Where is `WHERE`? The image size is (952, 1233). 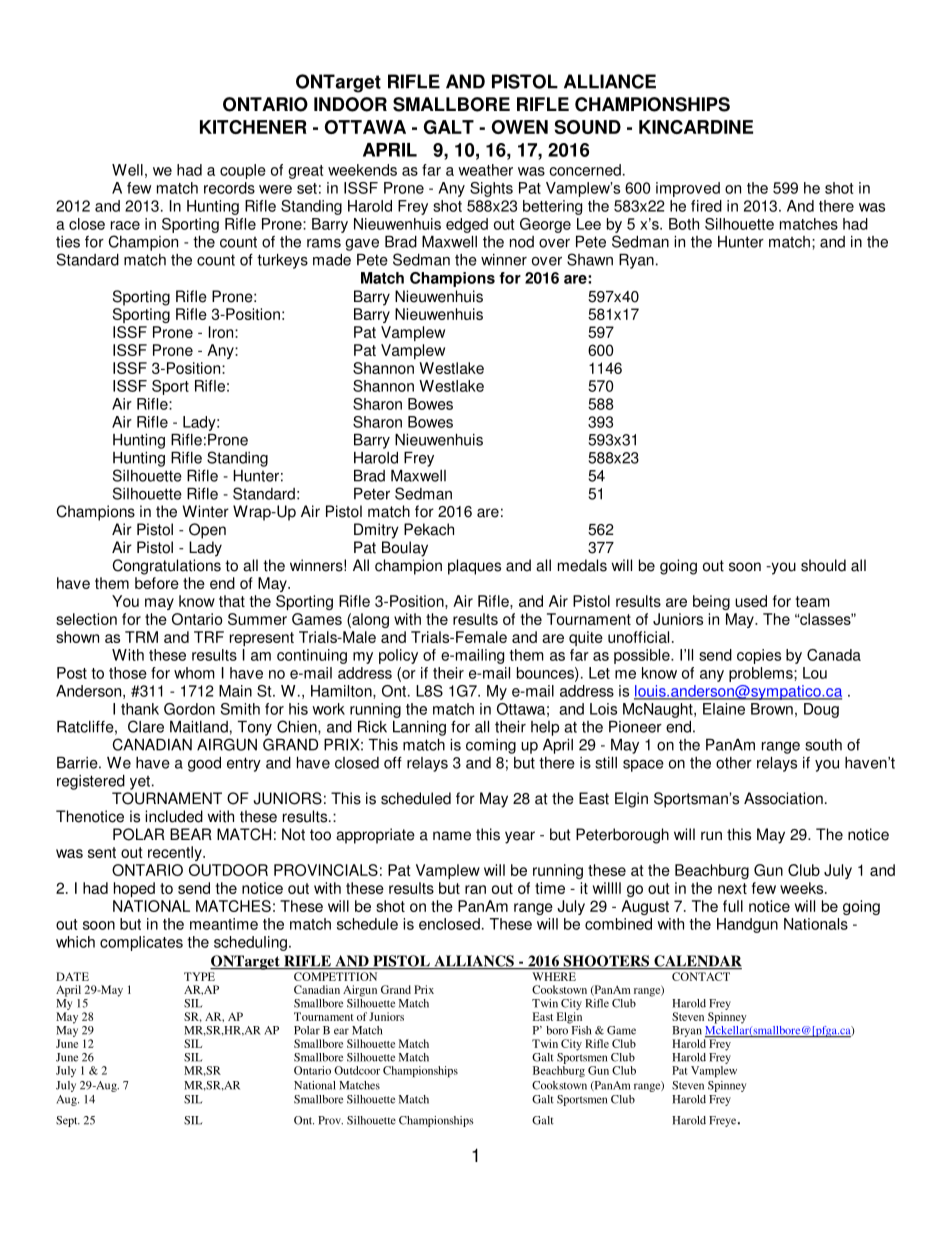
WHERE is located at coordinates (554, 976).
